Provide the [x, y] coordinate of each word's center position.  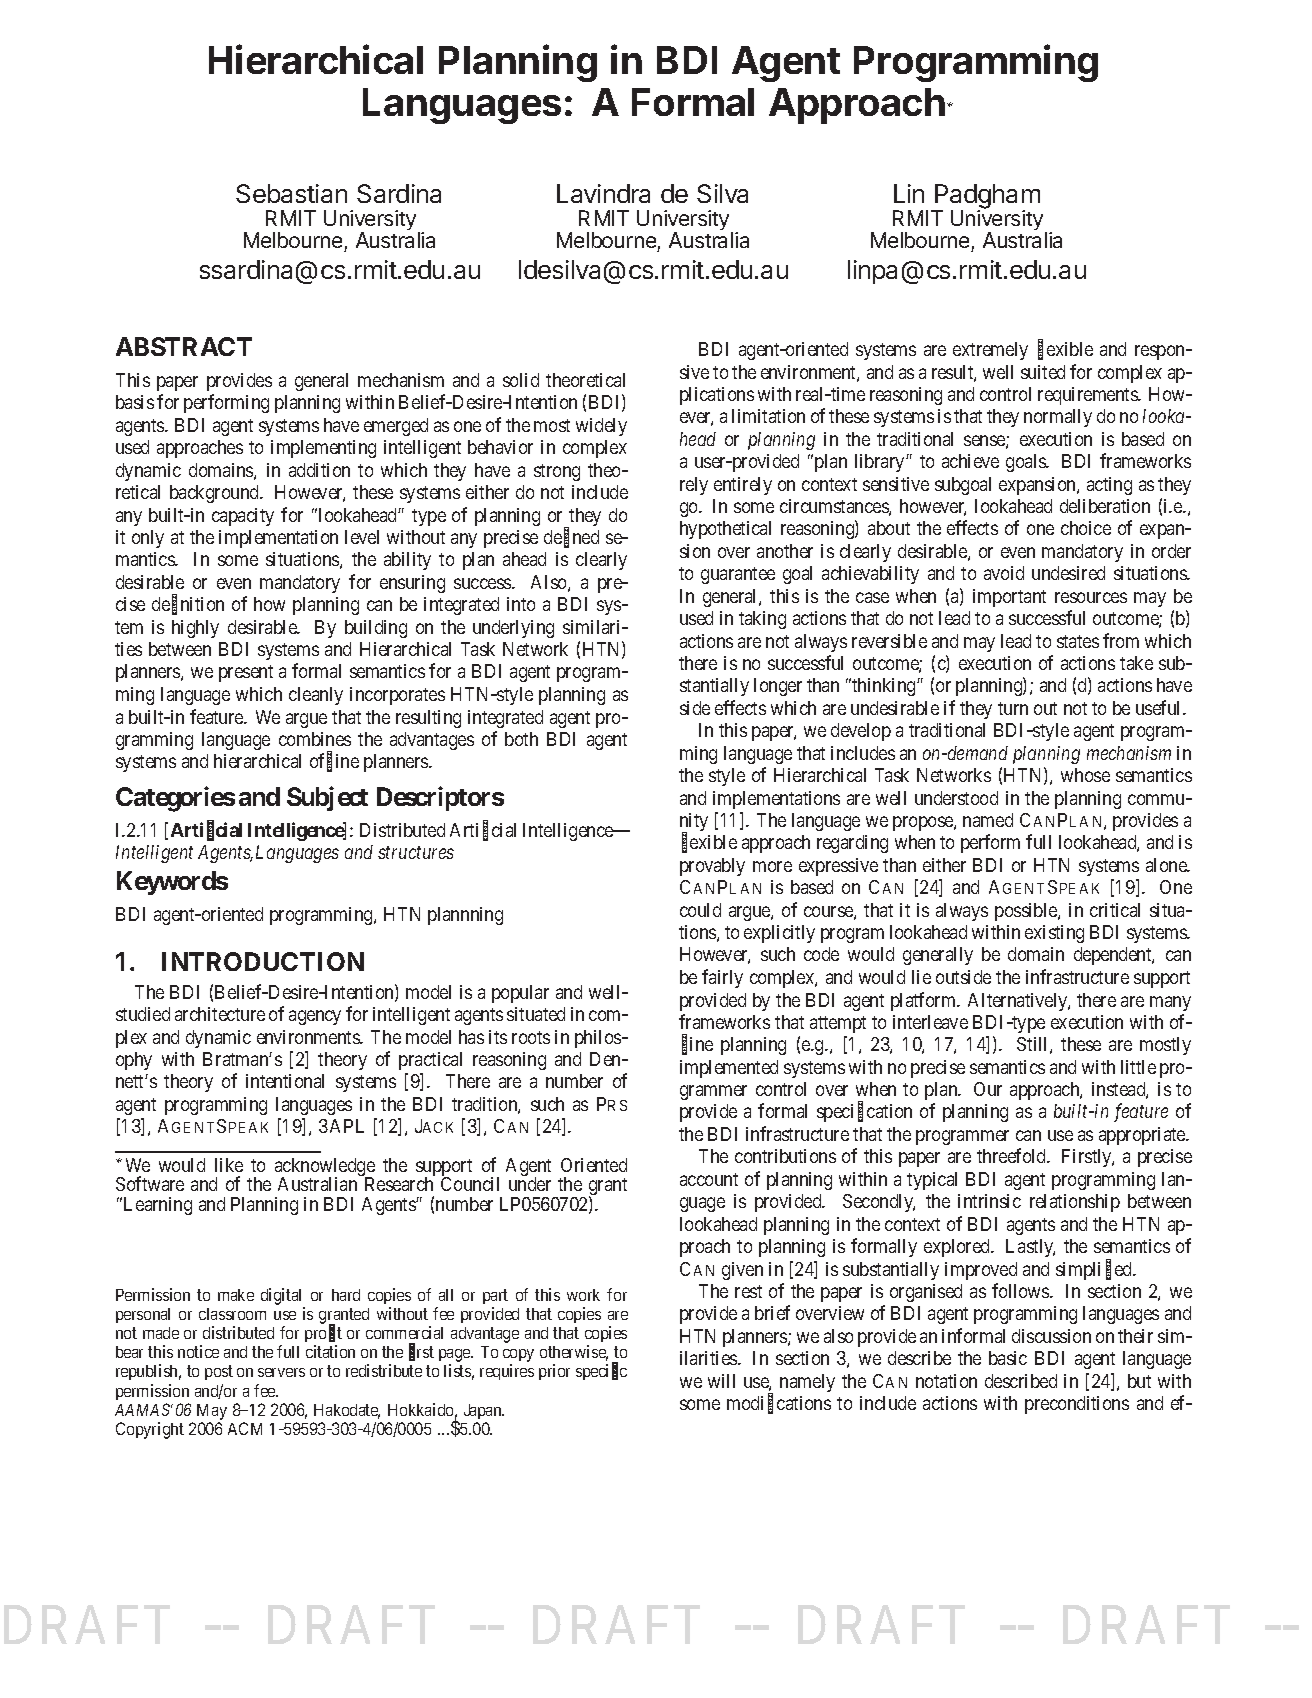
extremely [990, 351]
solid [521, 380]
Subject [327, 798]
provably [712, 867]
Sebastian [291, 193]
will [721, 1381]
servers [281, 1372]
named [988, 820]
